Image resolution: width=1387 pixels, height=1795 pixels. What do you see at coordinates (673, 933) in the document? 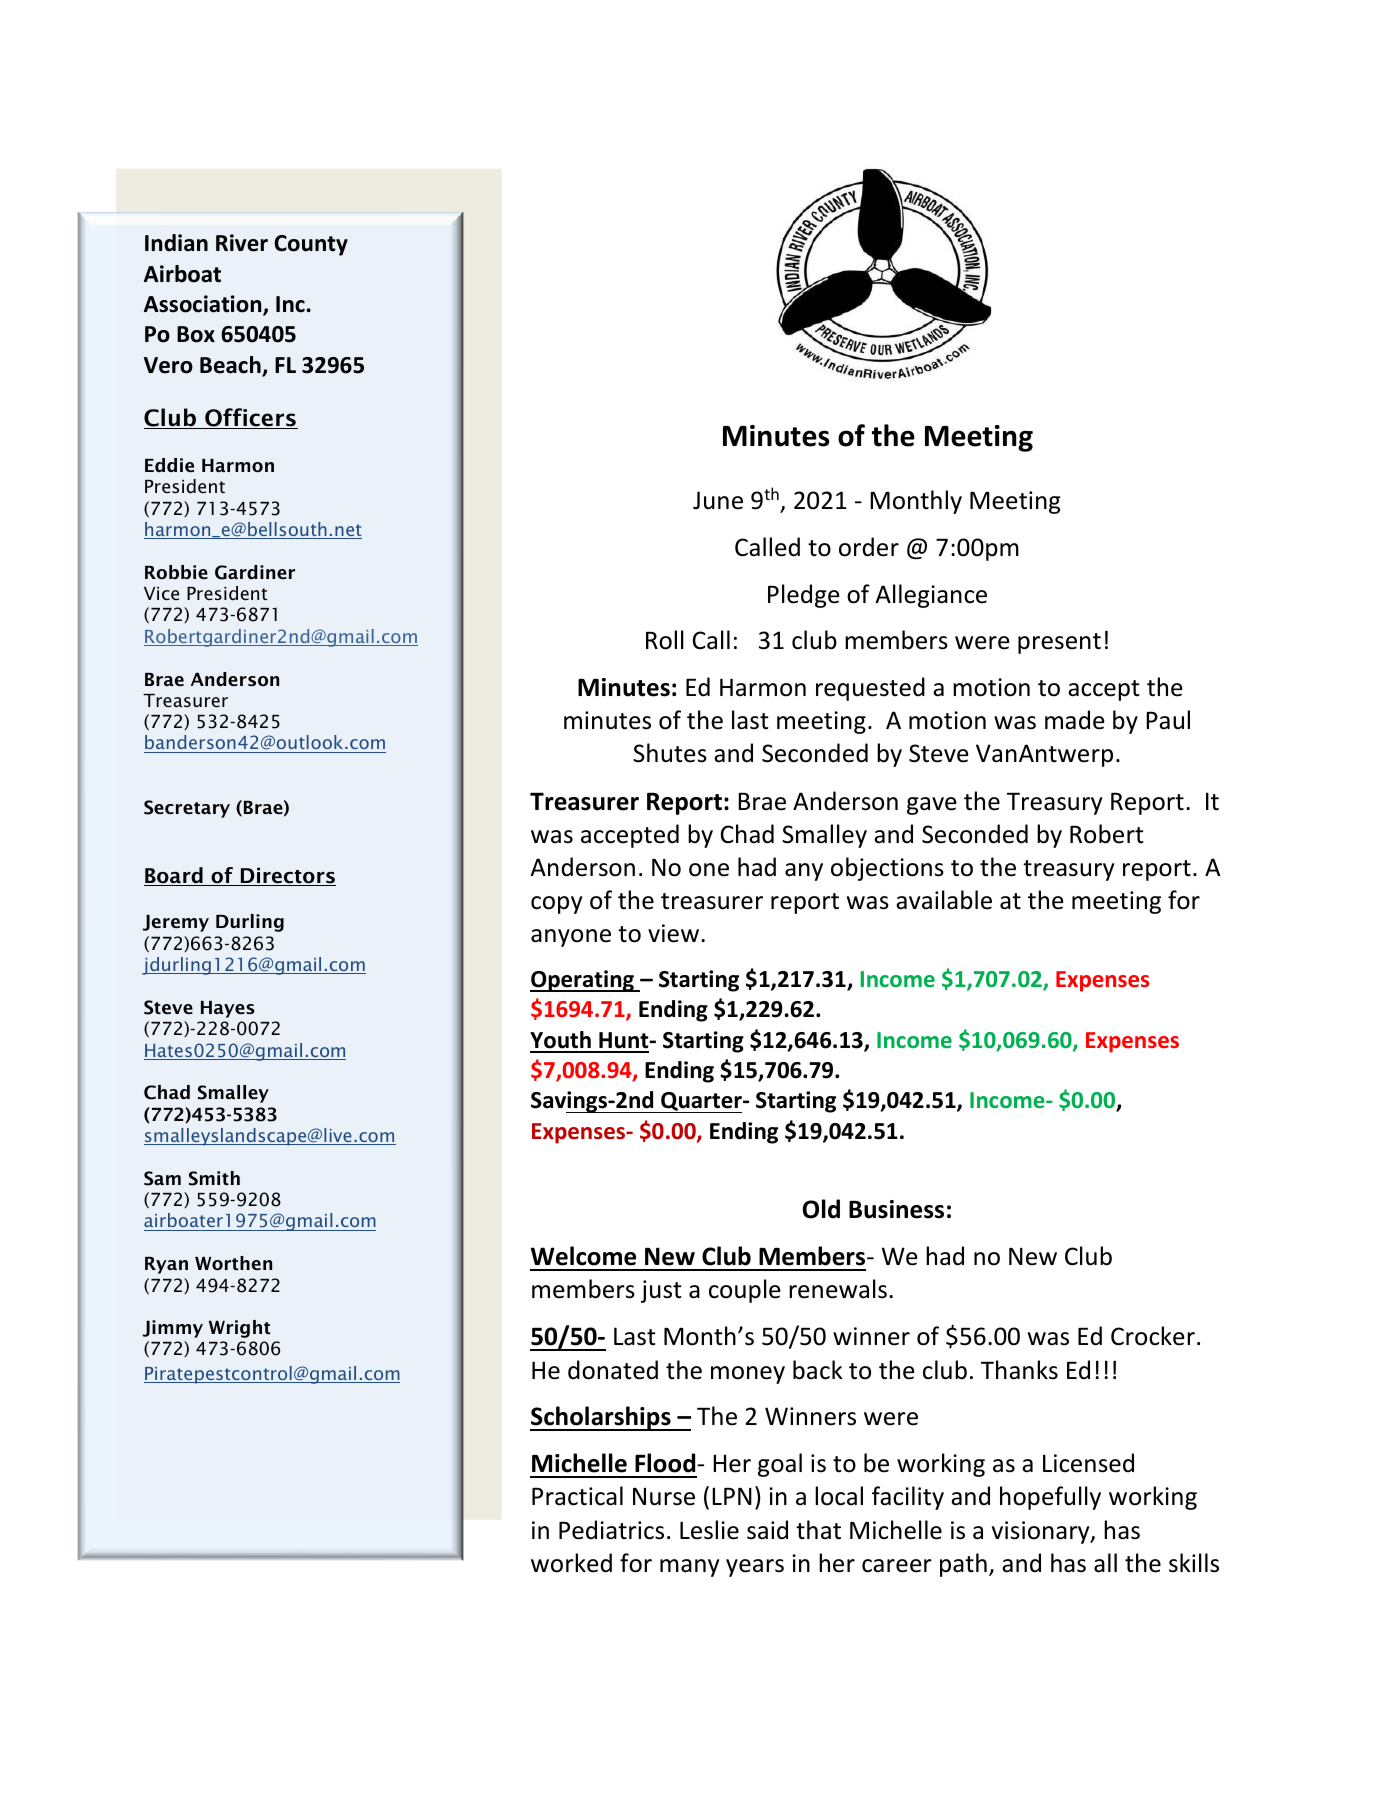
I see `view` at bounding box center [673, 933].
